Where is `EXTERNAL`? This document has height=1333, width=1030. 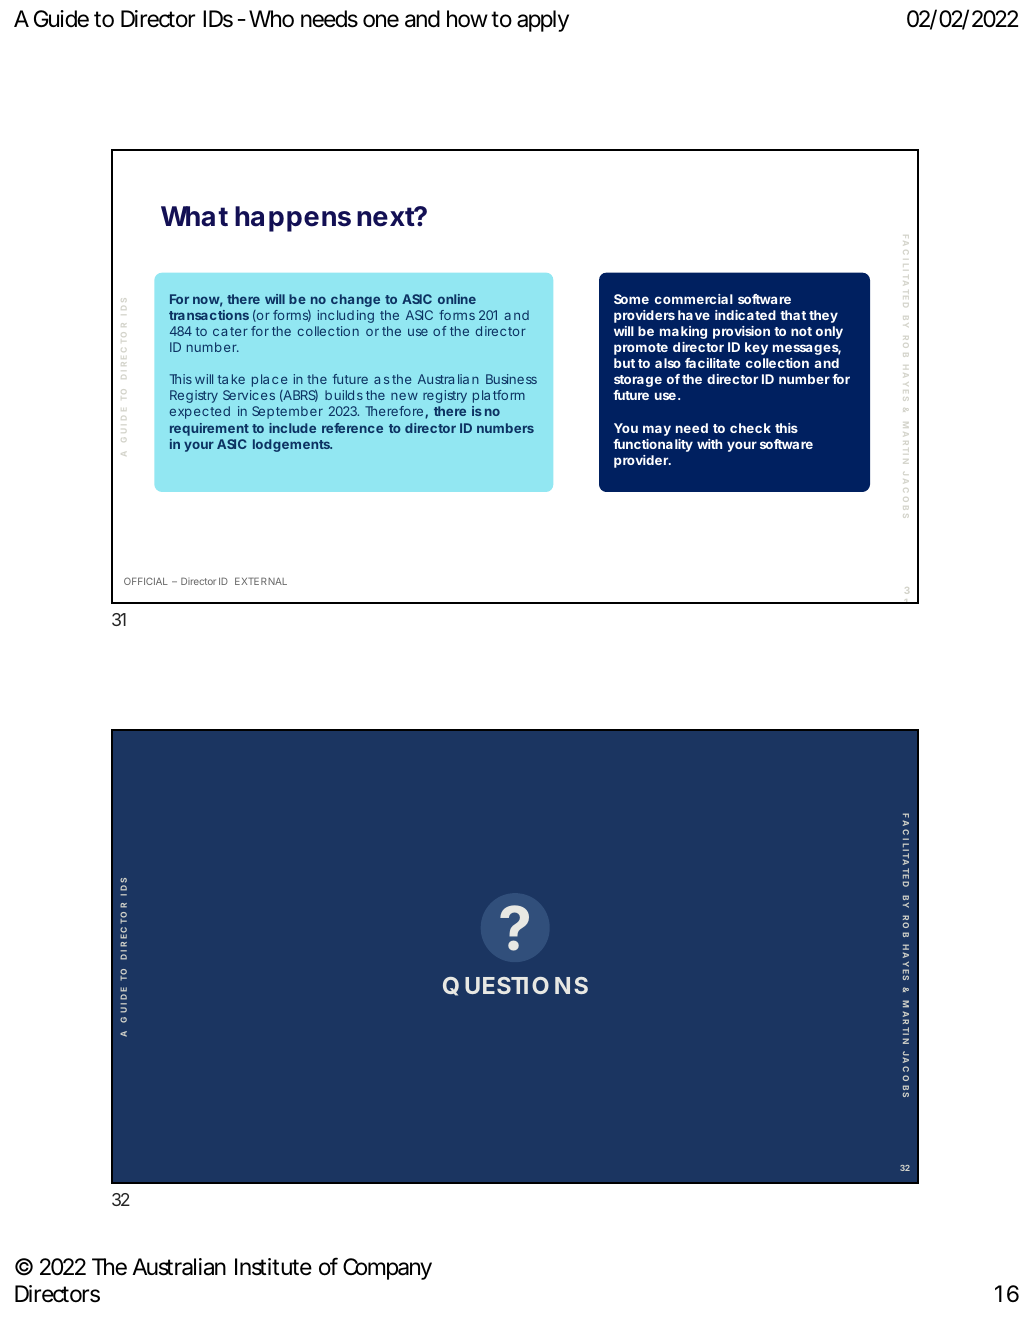
EXTERNAL is located at coordinates (261, 581).
